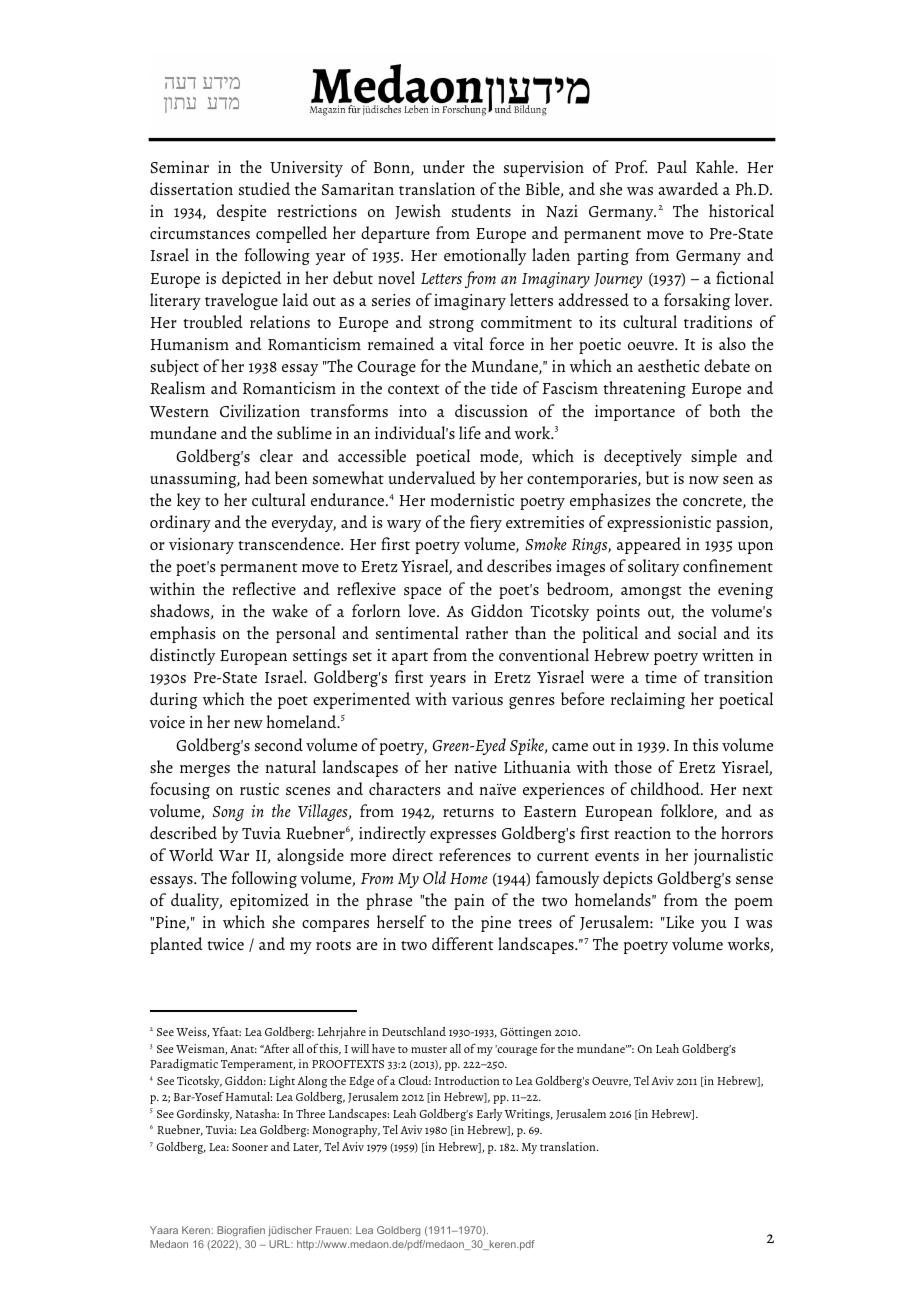 The width and height of the page is (924, 1308). Describe the element at coordinates (679, 921) in the page. I see `Like` at that location.
